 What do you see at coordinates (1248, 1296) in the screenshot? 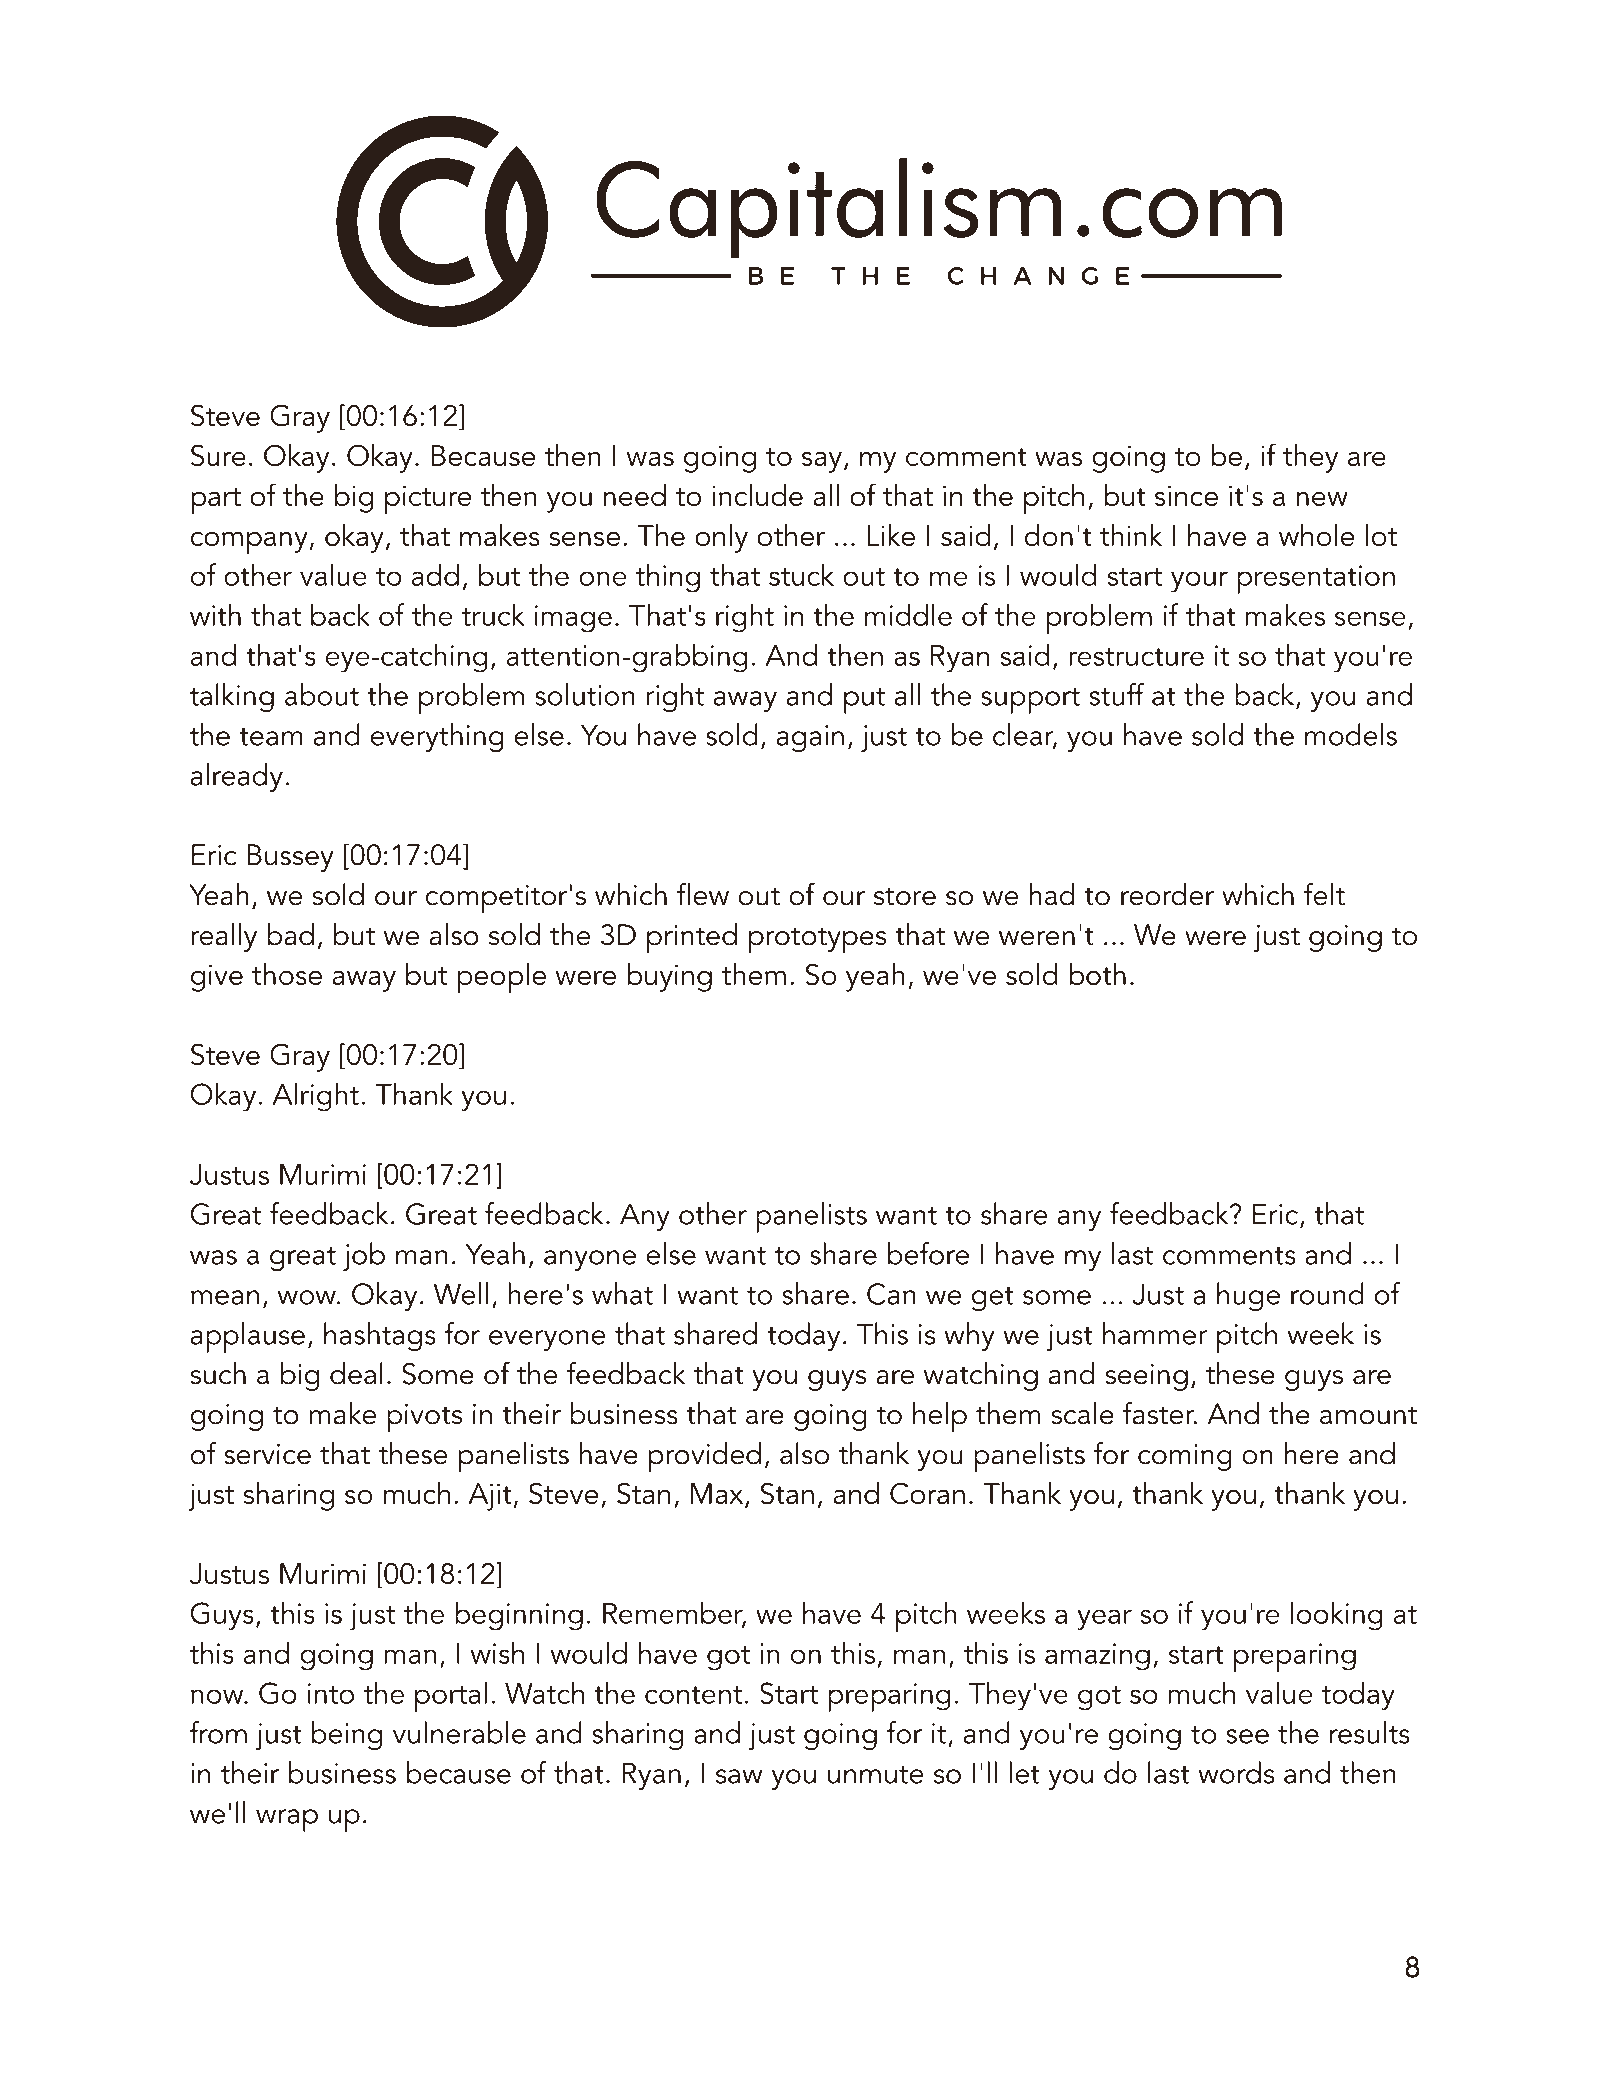
I see `huge` at bounding box center [1248, 1296].
